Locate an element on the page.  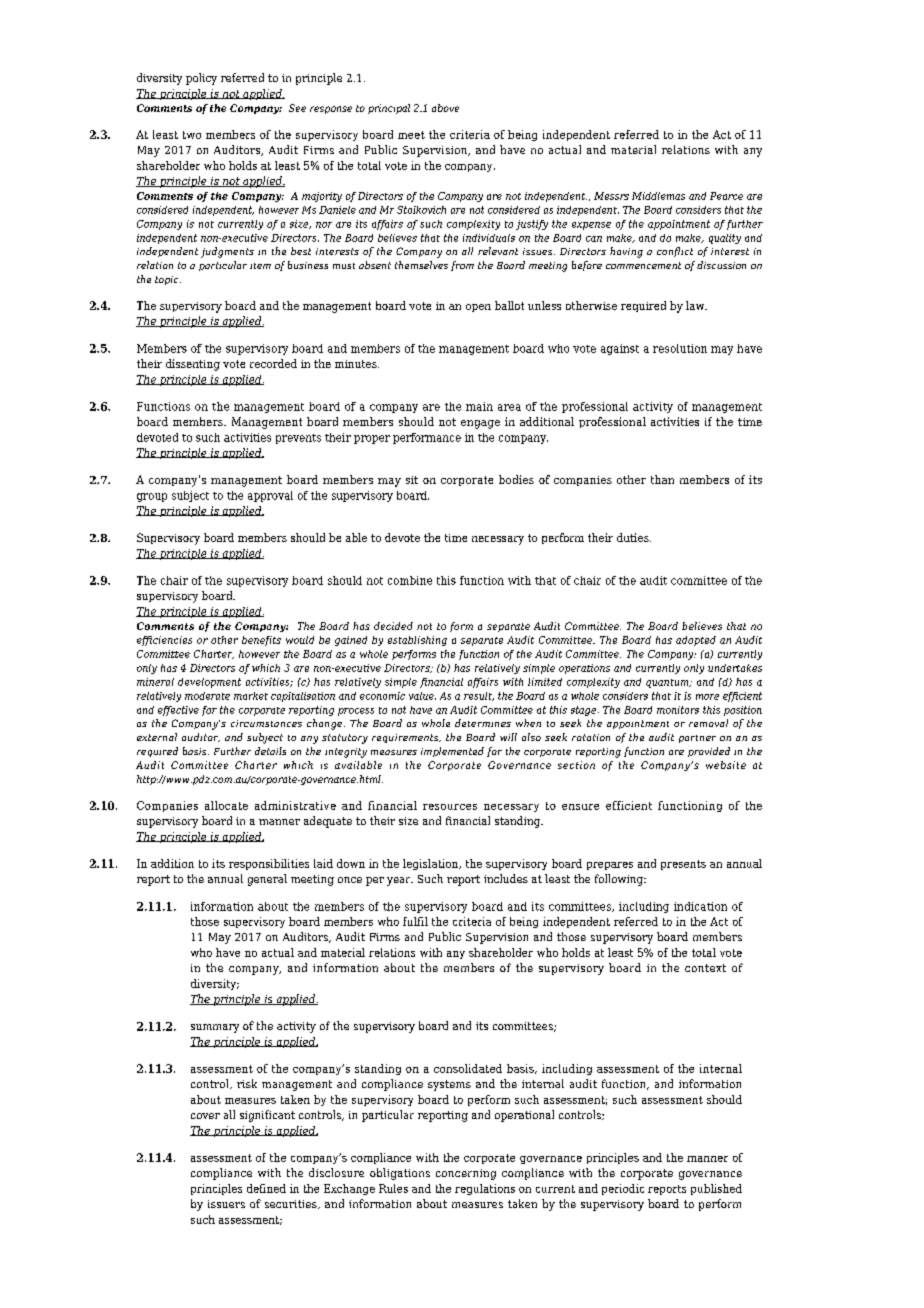
open is located at coordinates (478, 308).
